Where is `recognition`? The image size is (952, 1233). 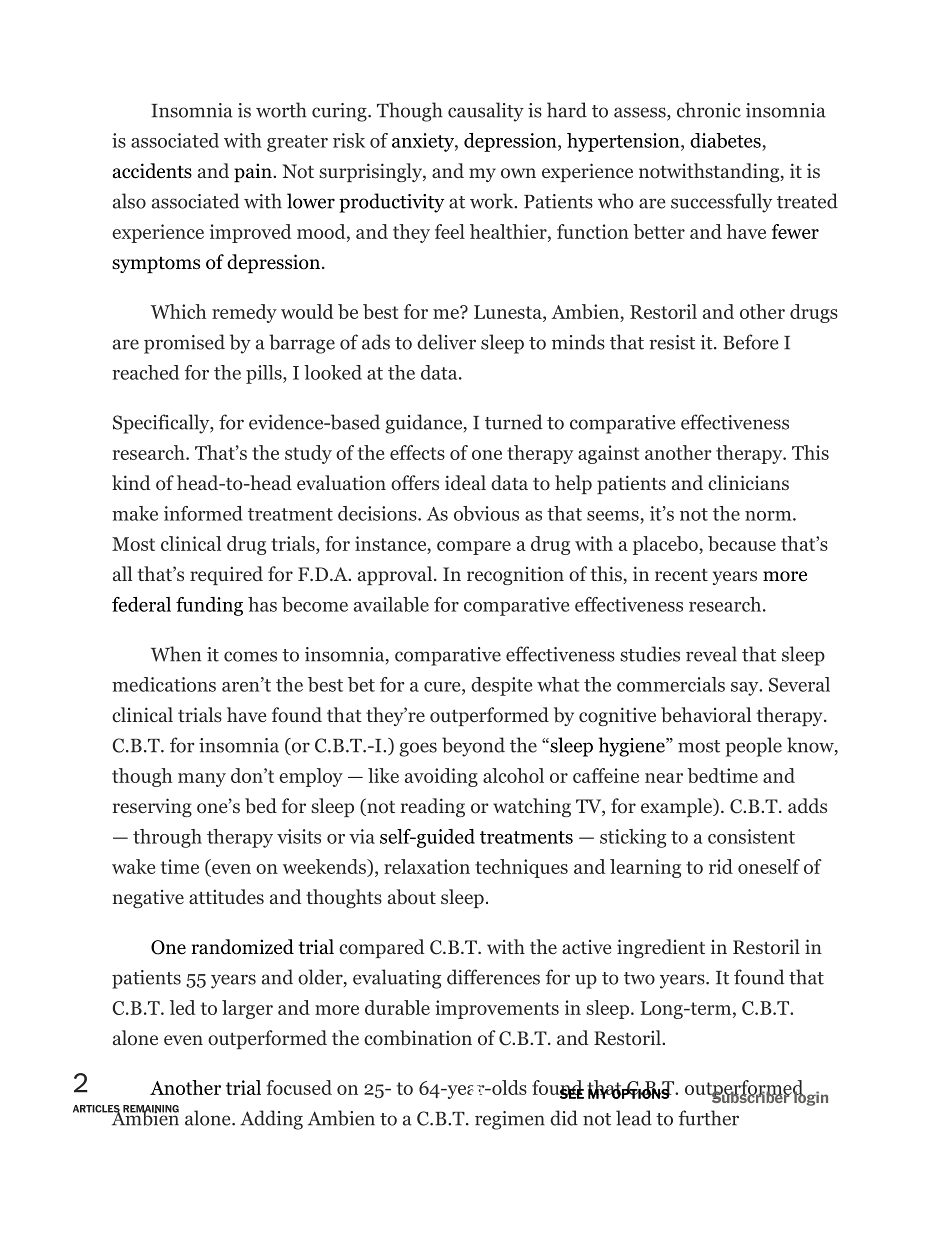
recognition is located at coordinates (515, 575).
